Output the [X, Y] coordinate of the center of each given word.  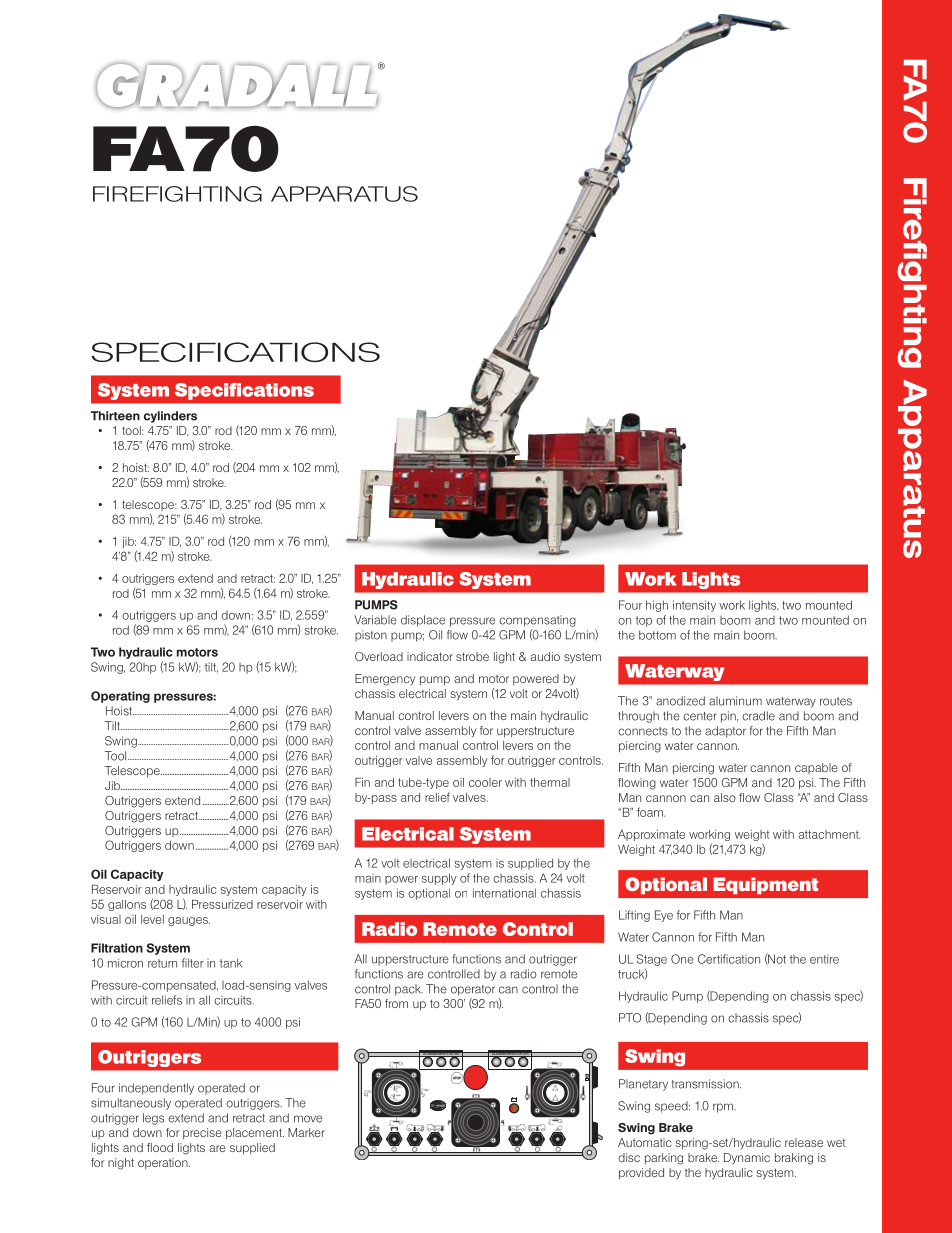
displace [423, 621]
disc [629, 1157]
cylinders [170, 417]
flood [160, 1147]
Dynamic [747, 1159]
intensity [694, 606]
